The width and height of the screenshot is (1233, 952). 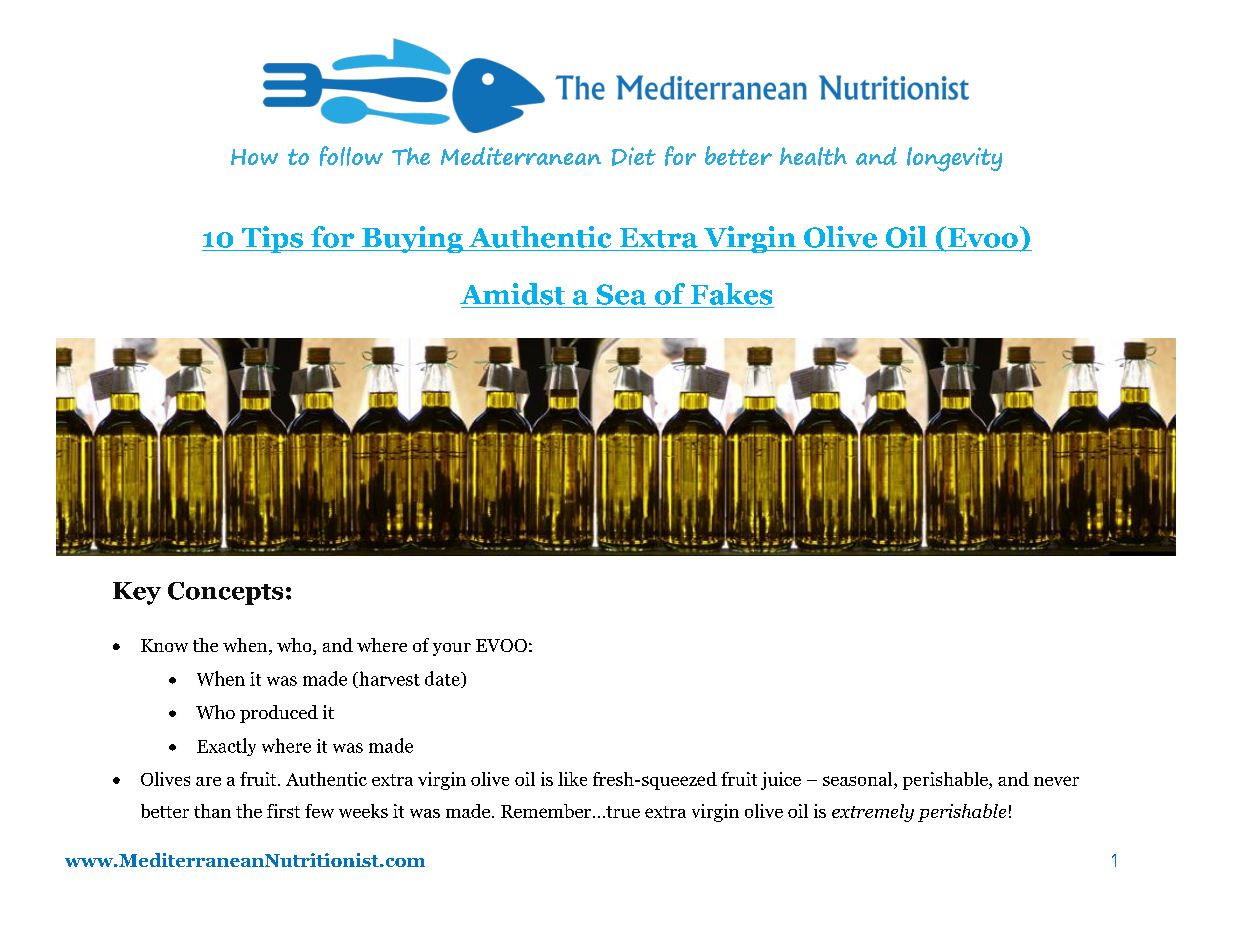 What do you see at coordinates (954, 159) in the screenshot?
I see `longevity` at bounding box center [954, 159].
